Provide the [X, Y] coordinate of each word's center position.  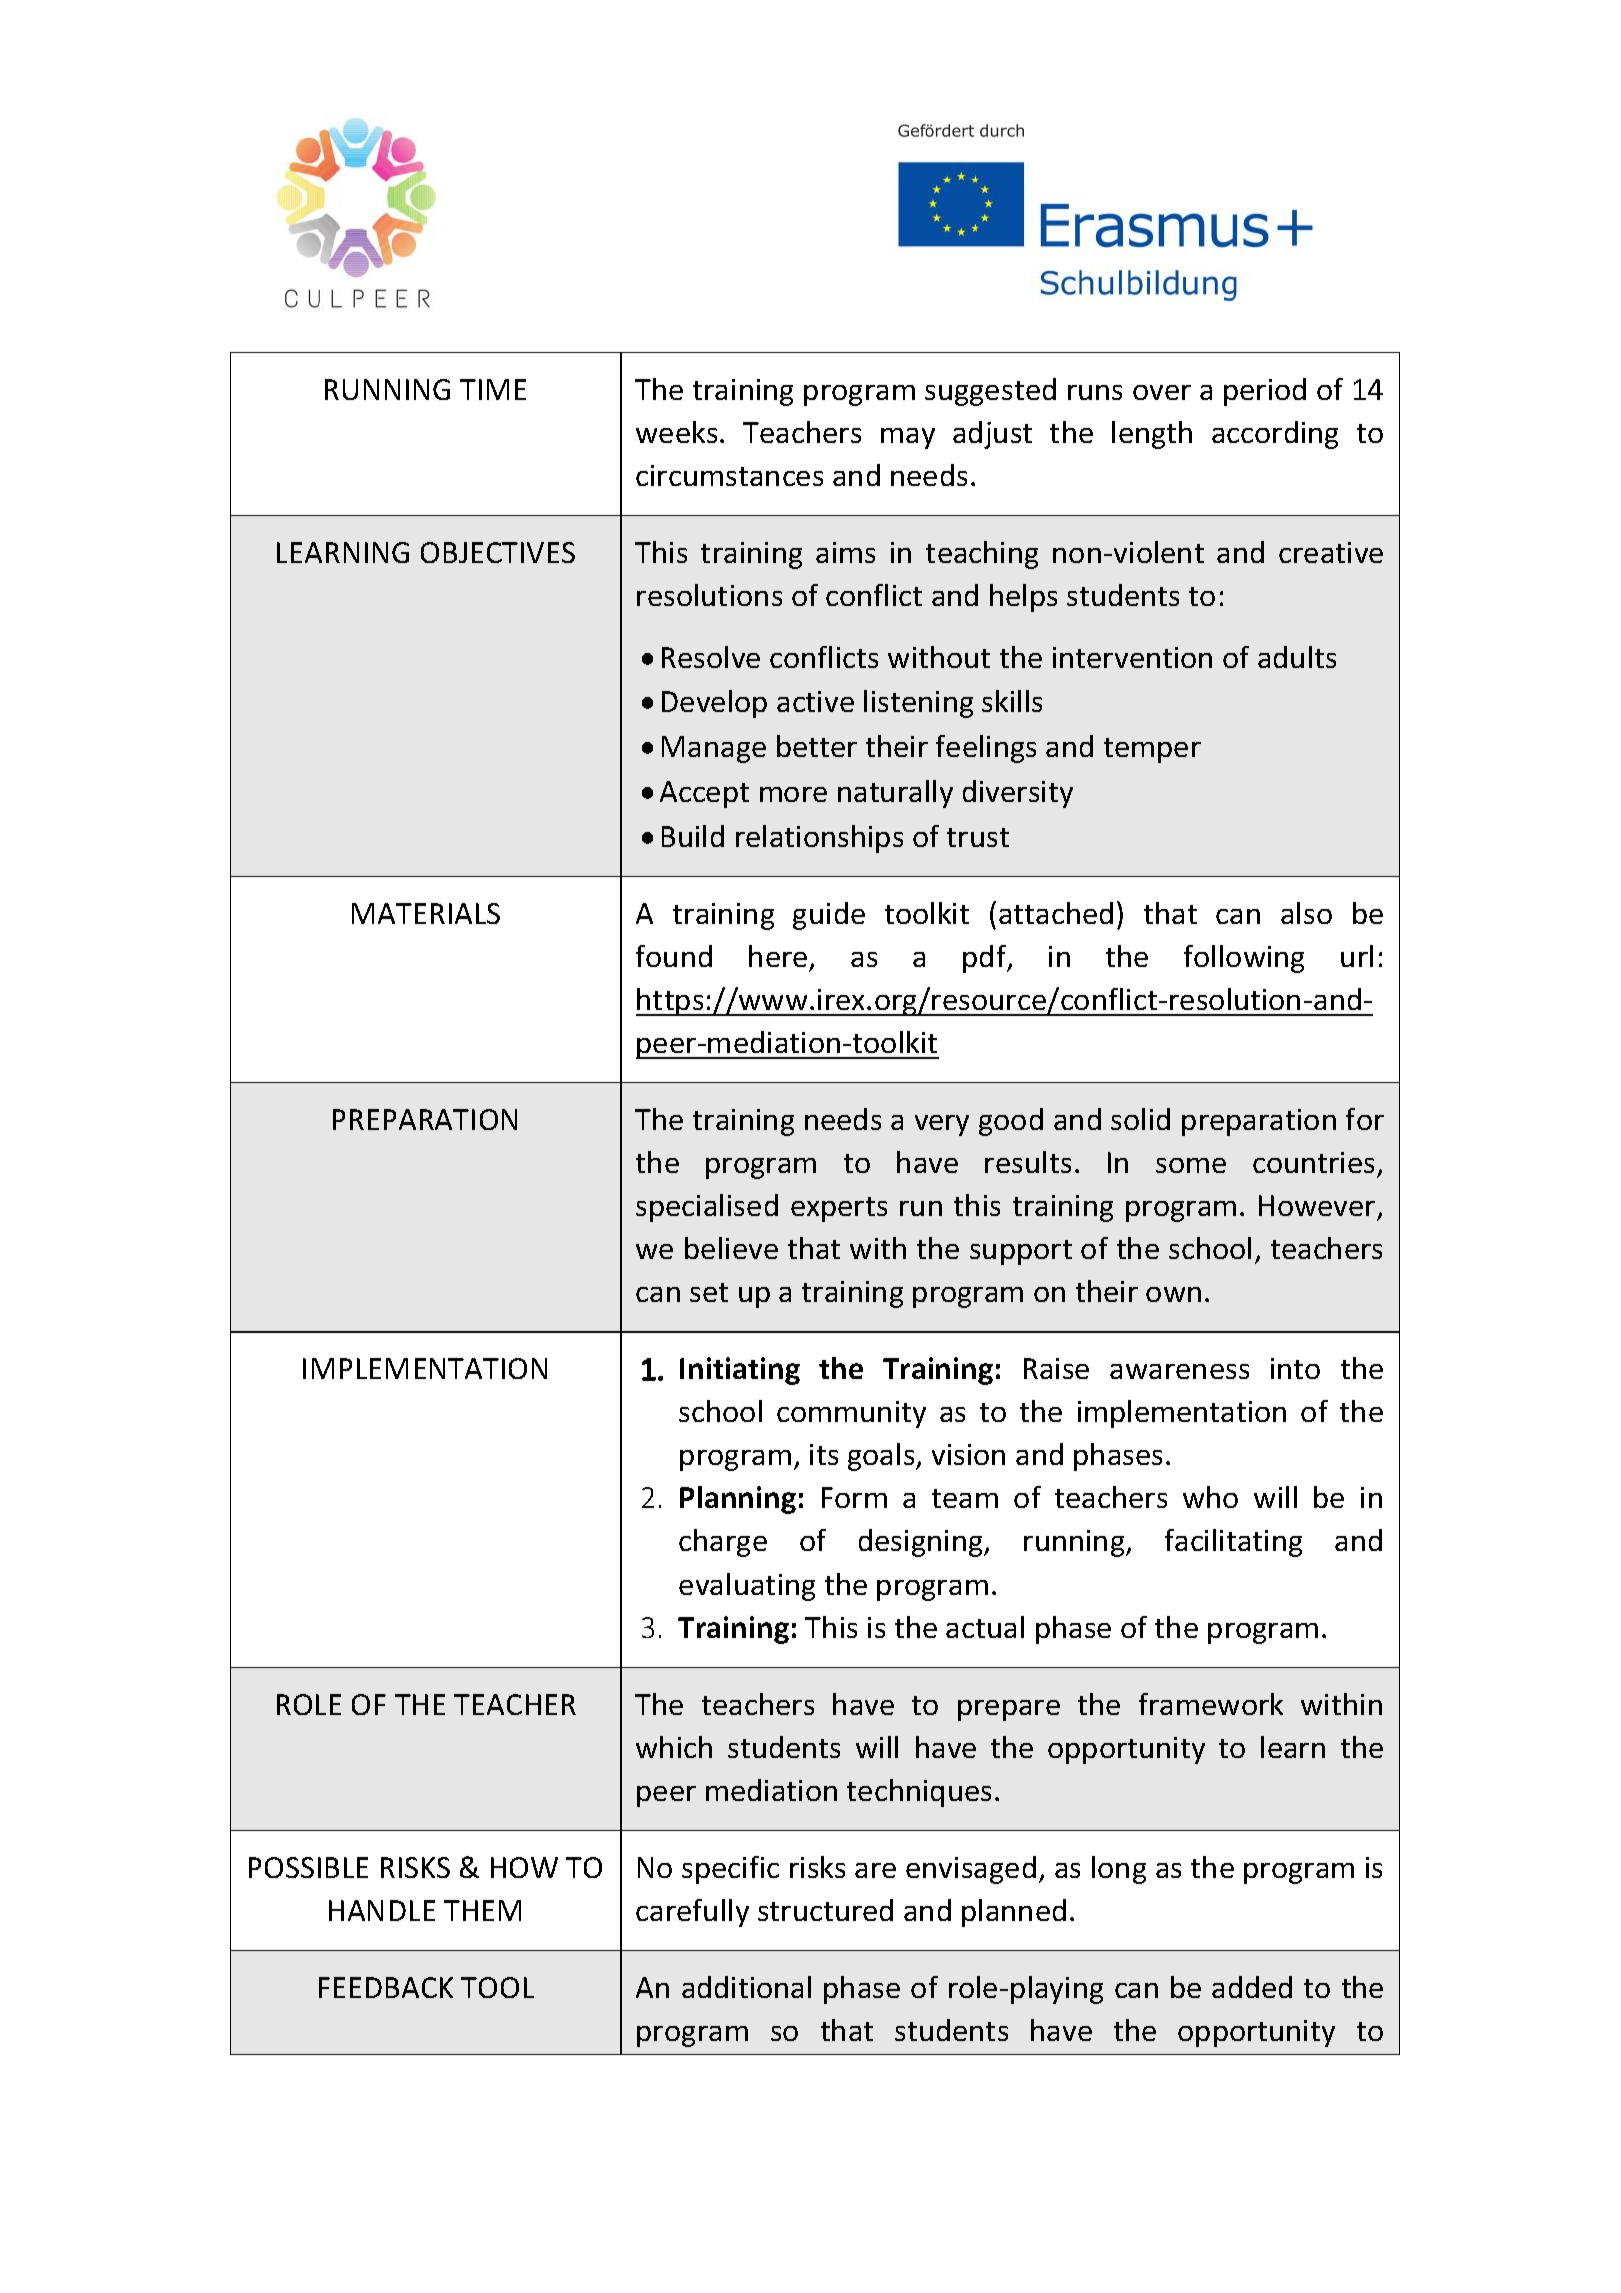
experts [839, 1209]
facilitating [1233, 1543]
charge [723, 1543]
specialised [707, 1208]
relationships [819, 839]
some [1191, 1165]
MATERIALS [426, 913]
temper [1152, 750]
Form [854, 1497]
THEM [482, 1910]
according [1275, 435]
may [908, 438]
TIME [493, 389]
